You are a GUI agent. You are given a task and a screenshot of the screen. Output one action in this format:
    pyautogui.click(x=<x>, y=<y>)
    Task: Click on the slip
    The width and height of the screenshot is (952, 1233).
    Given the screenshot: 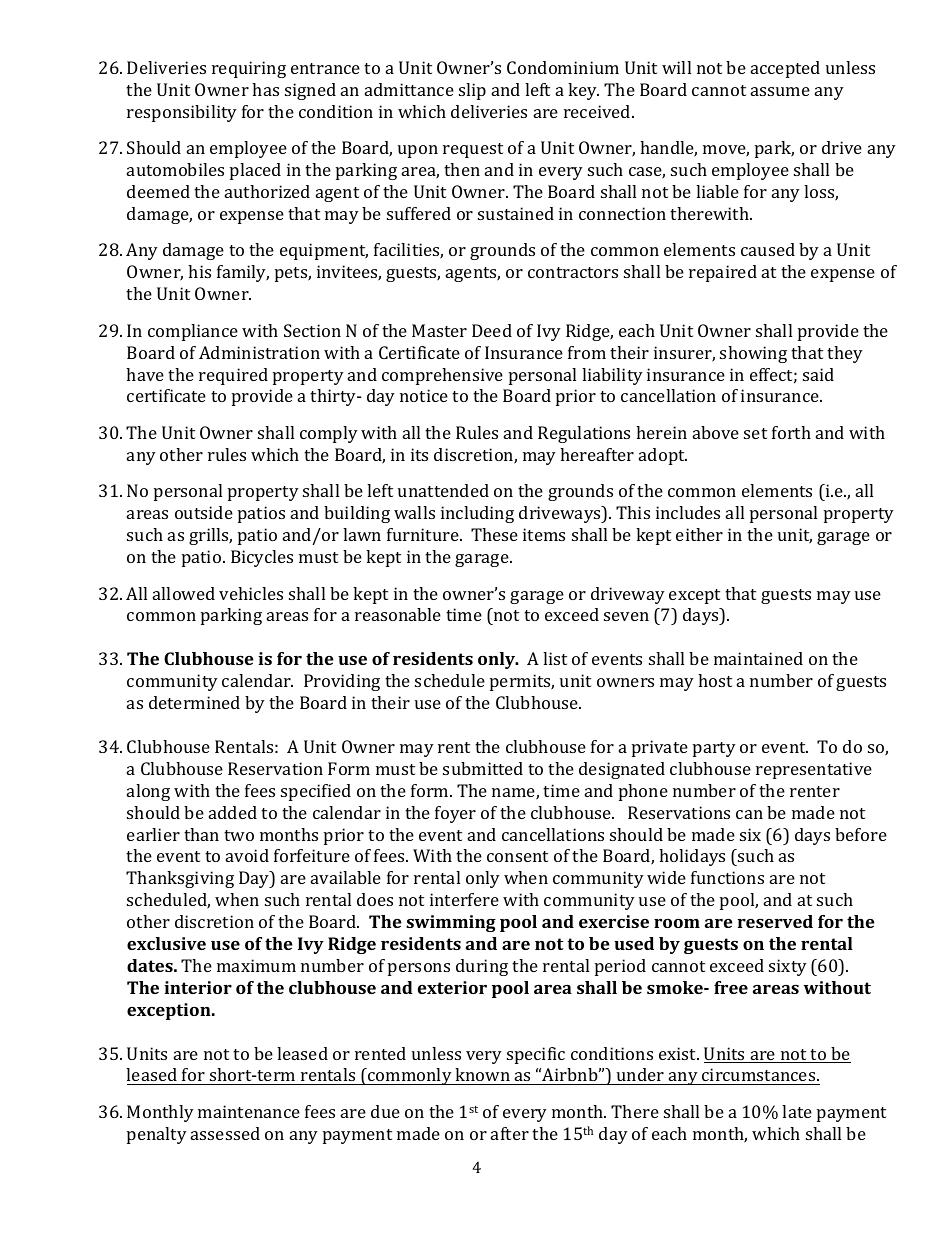 What is the action you would take?
    pyautogui.click(x=472, y=91)
